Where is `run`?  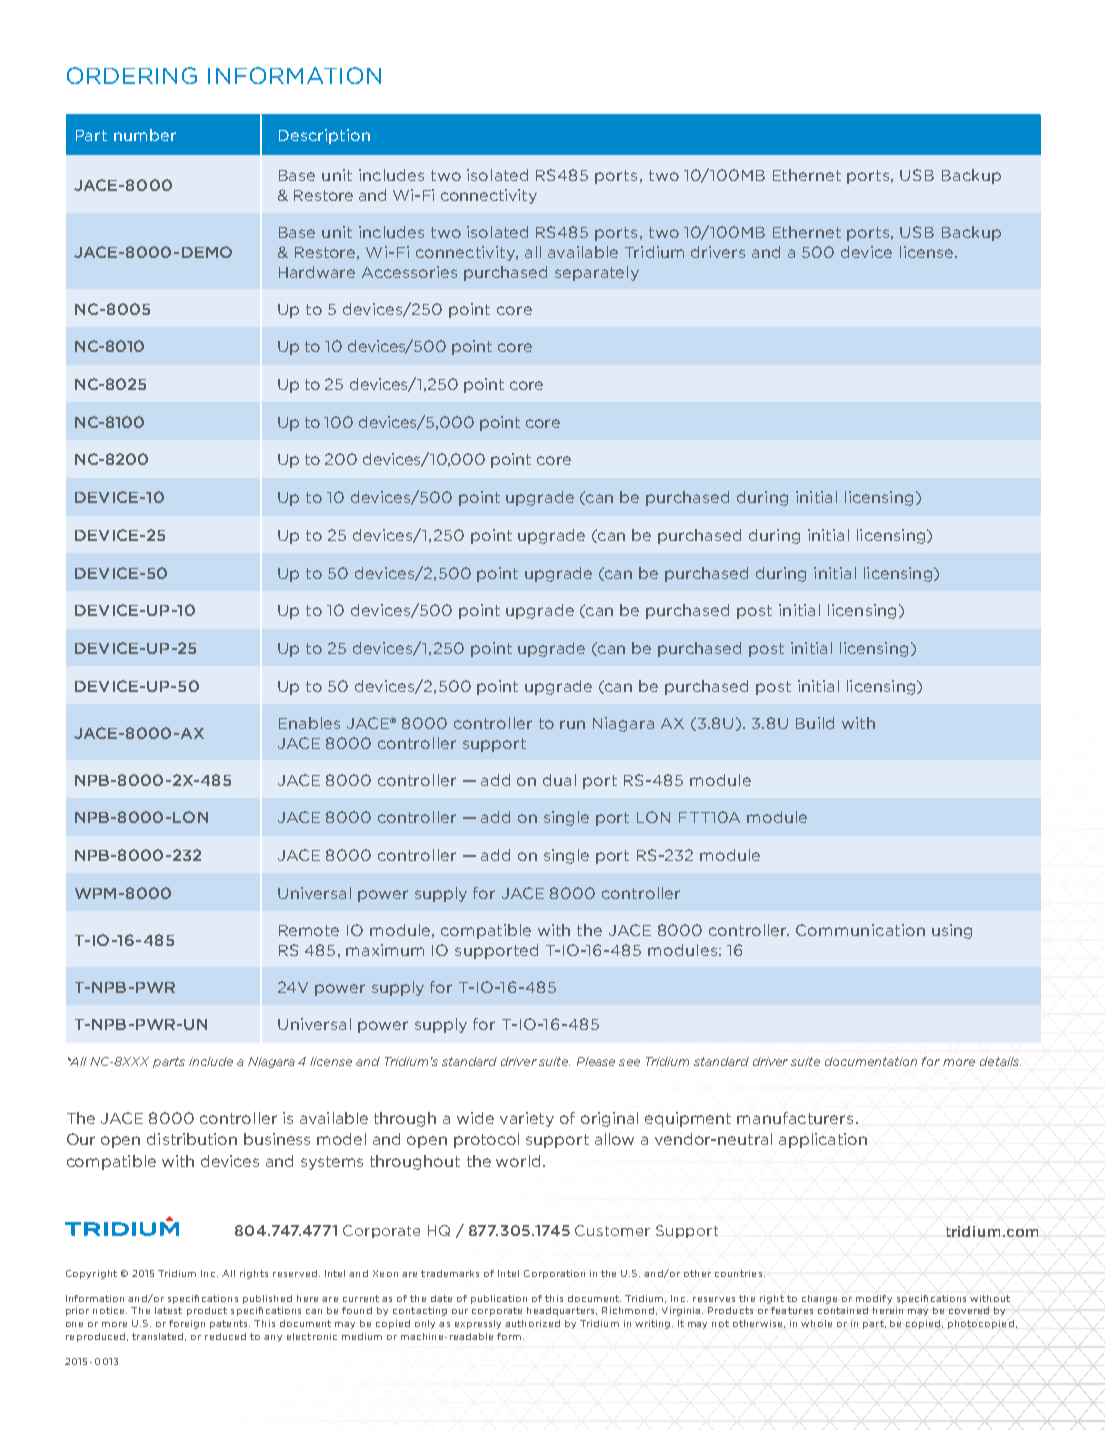 run is located at coordinates (572, 724).
